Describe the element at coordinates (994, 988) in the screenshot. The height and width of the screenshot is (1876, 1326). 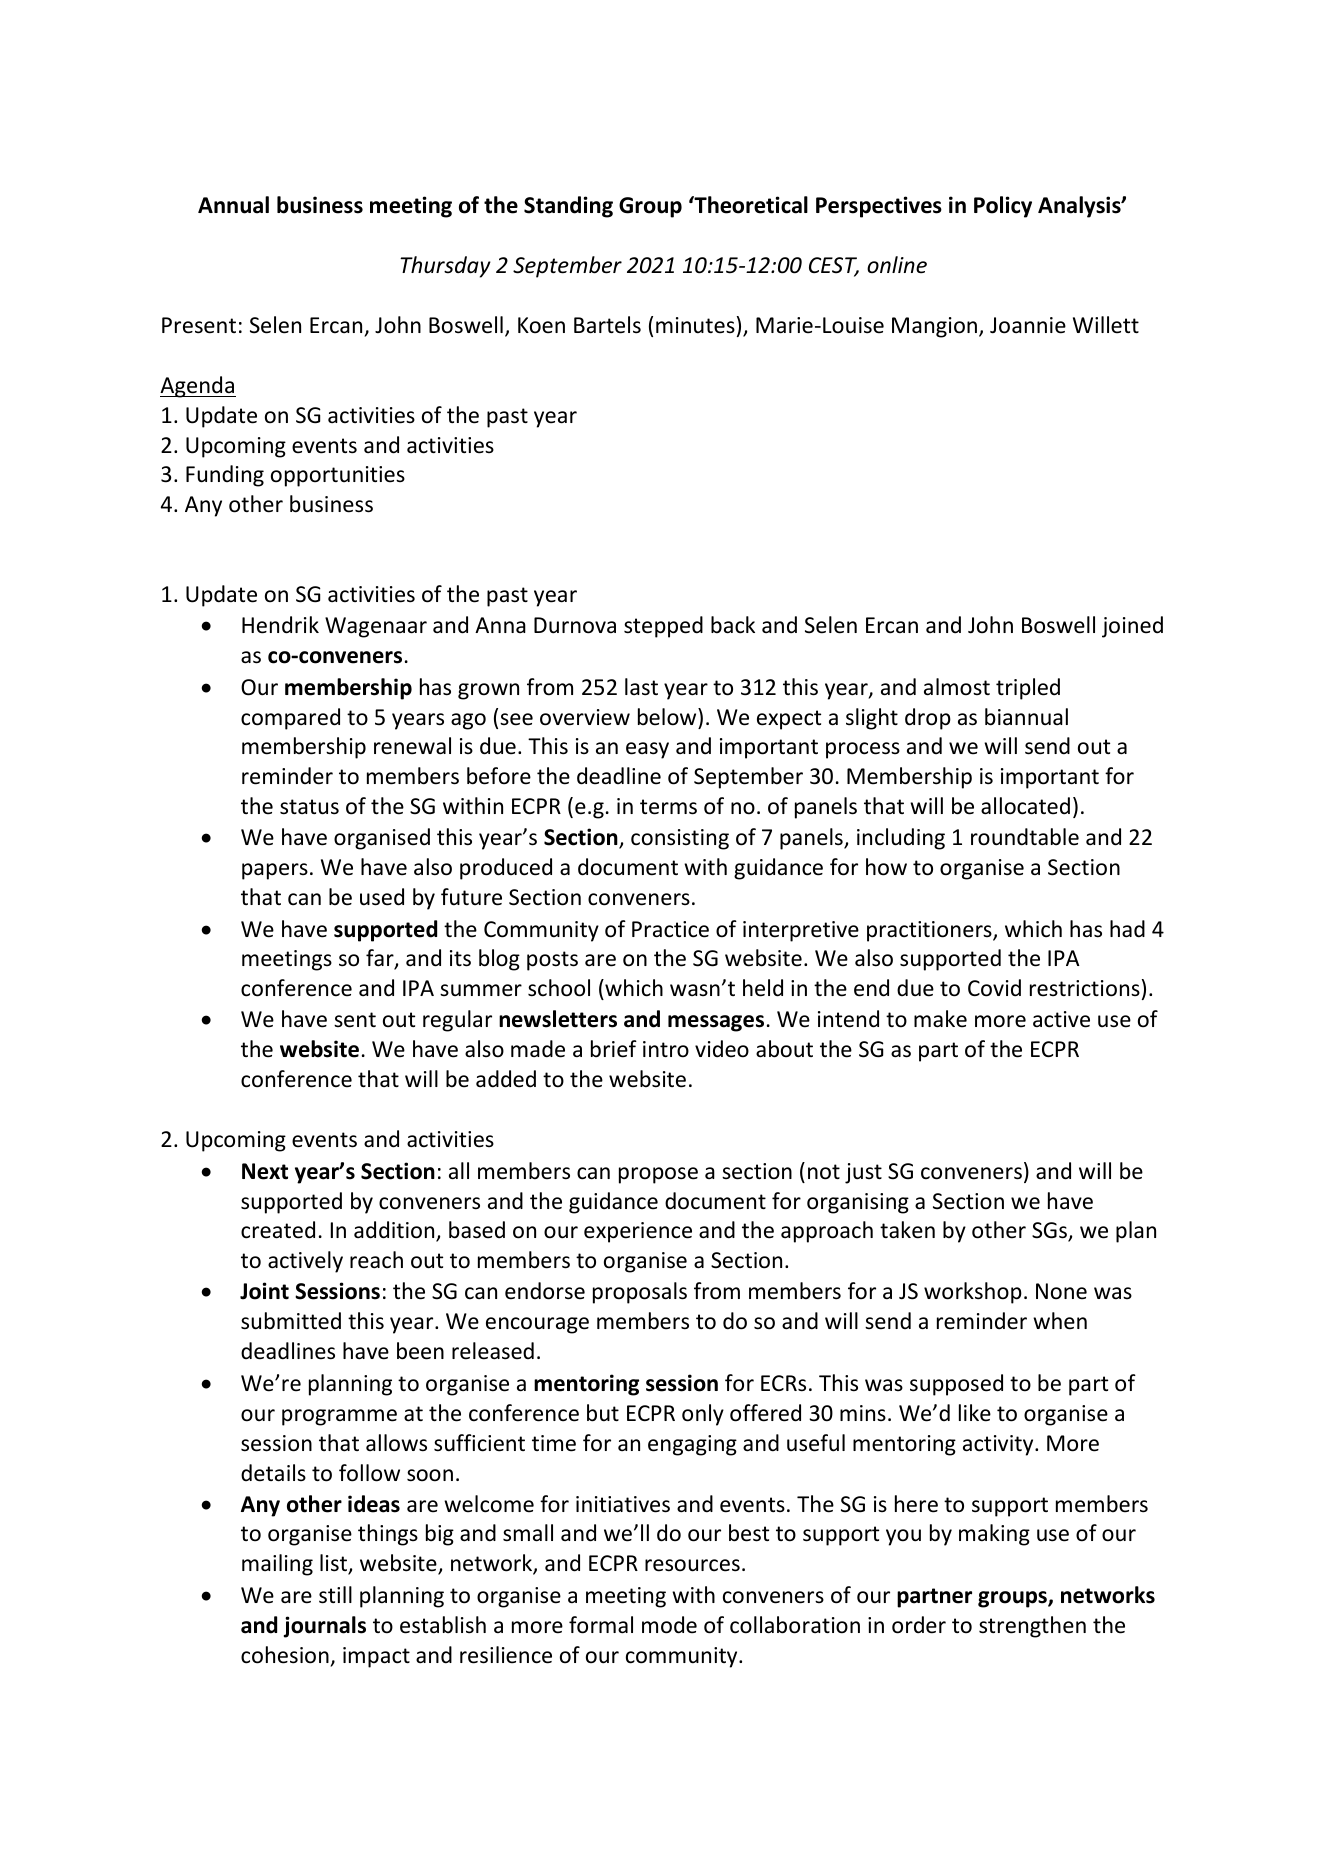
I see `Covid` at that location.
